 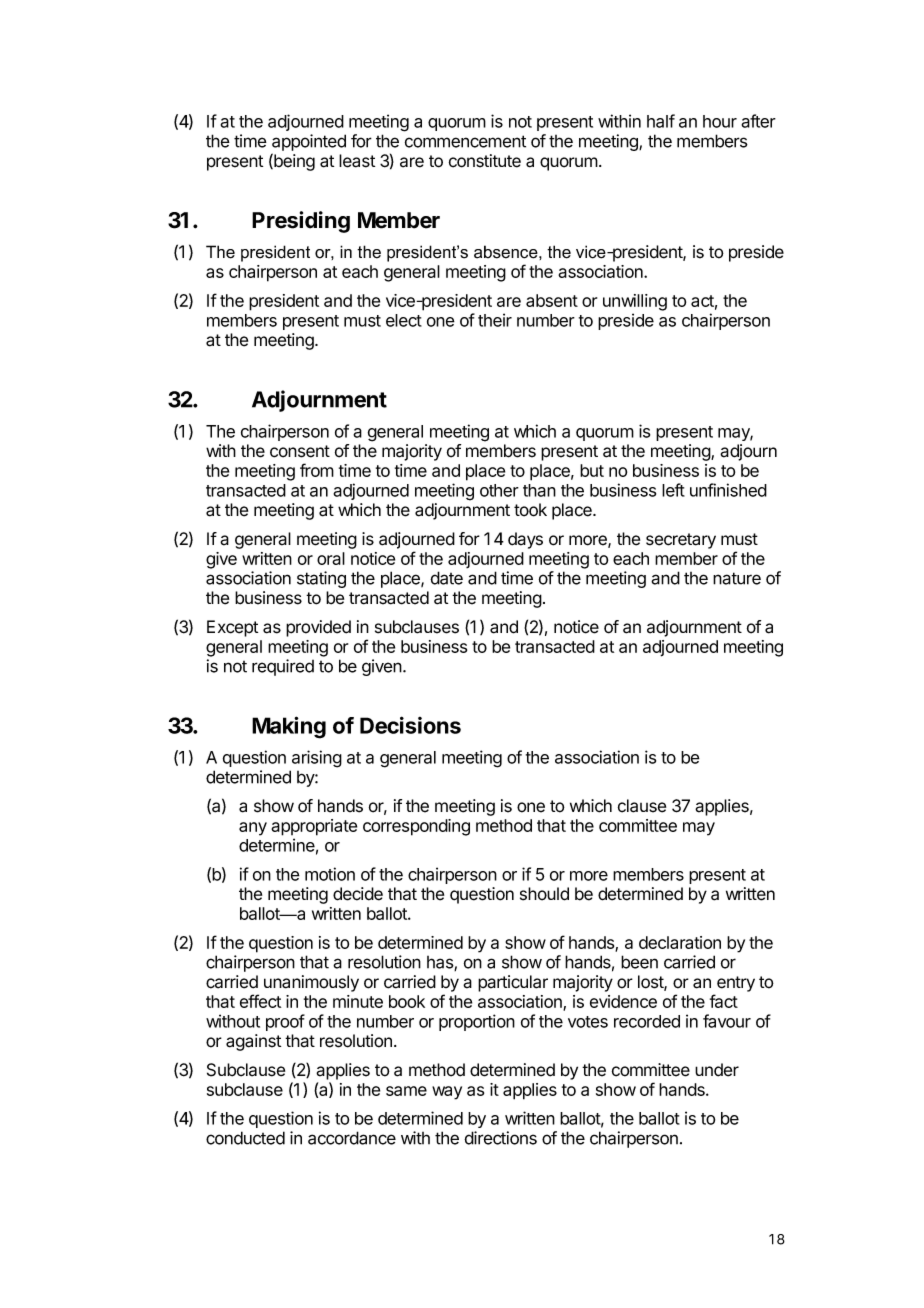 What do you see at coordinates (499, 490) in the document?
I see `other` at bounding box center [499, 490].
